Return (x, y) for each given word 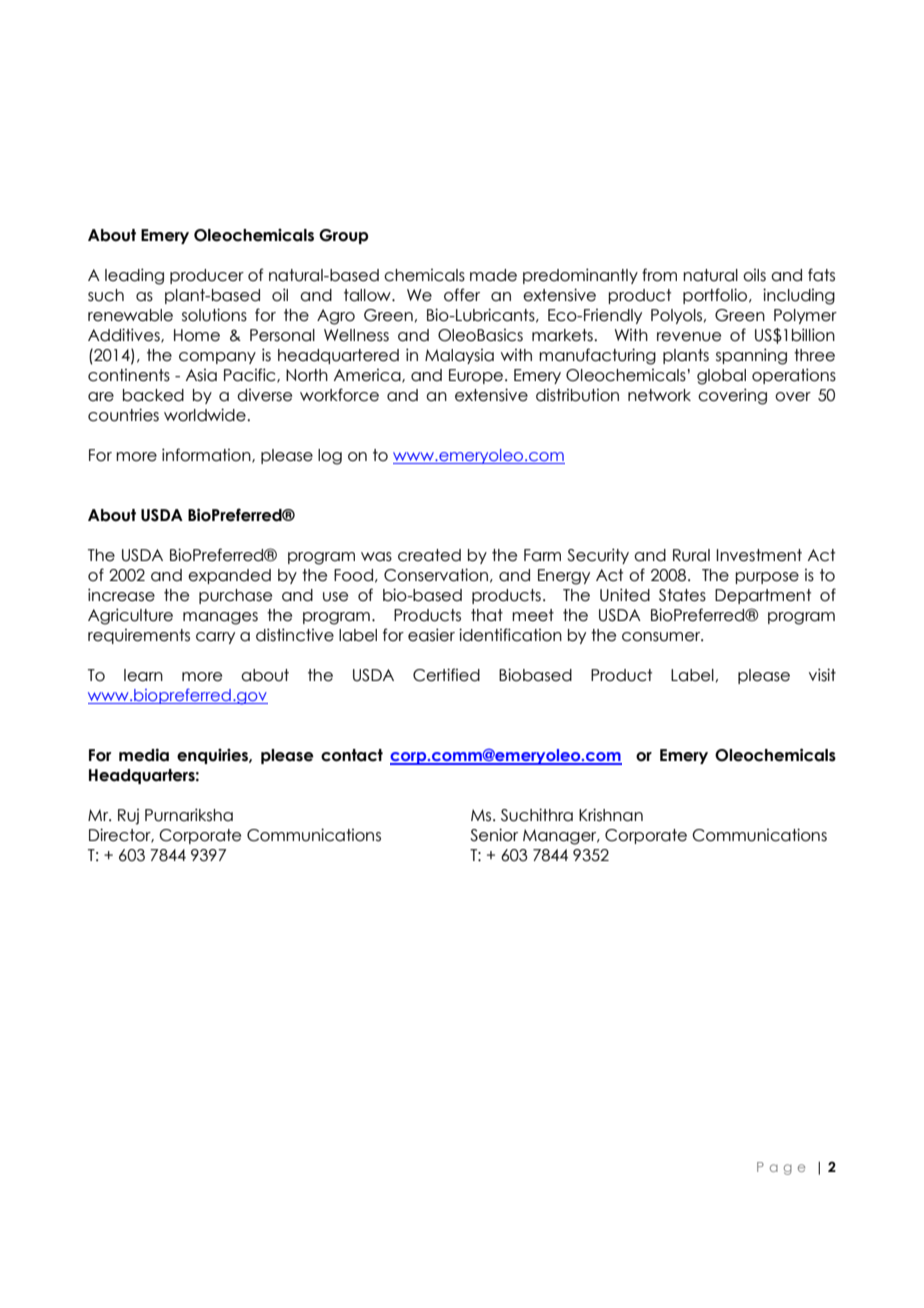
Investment (759, 555)
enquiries (213, 756)
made (493, 275)
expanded (229, 576)
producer (207, 276)
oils (754, 275)
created (429, 555)
